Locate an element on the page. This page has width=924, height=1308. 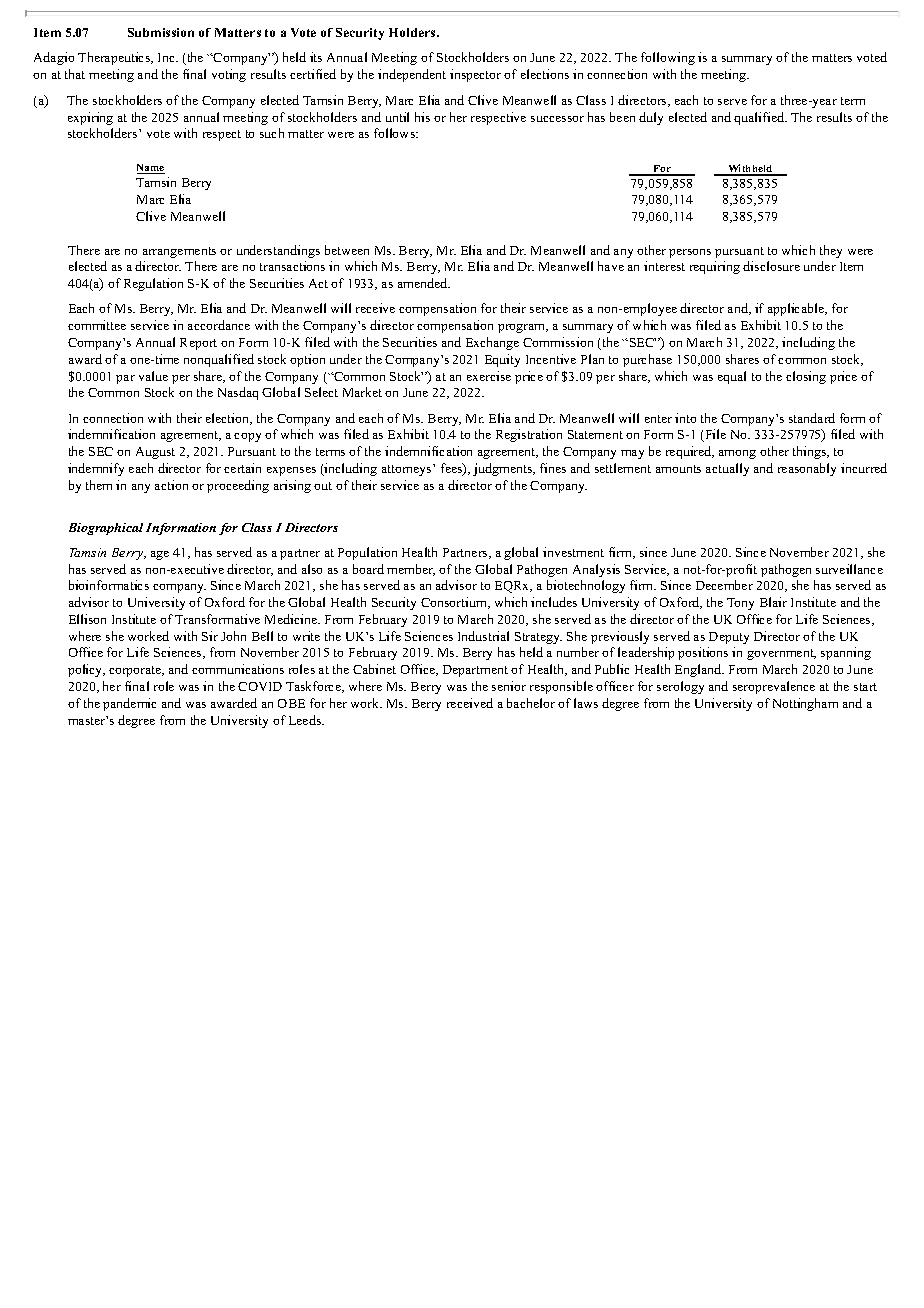
they is located at coordinates (831, 251).
